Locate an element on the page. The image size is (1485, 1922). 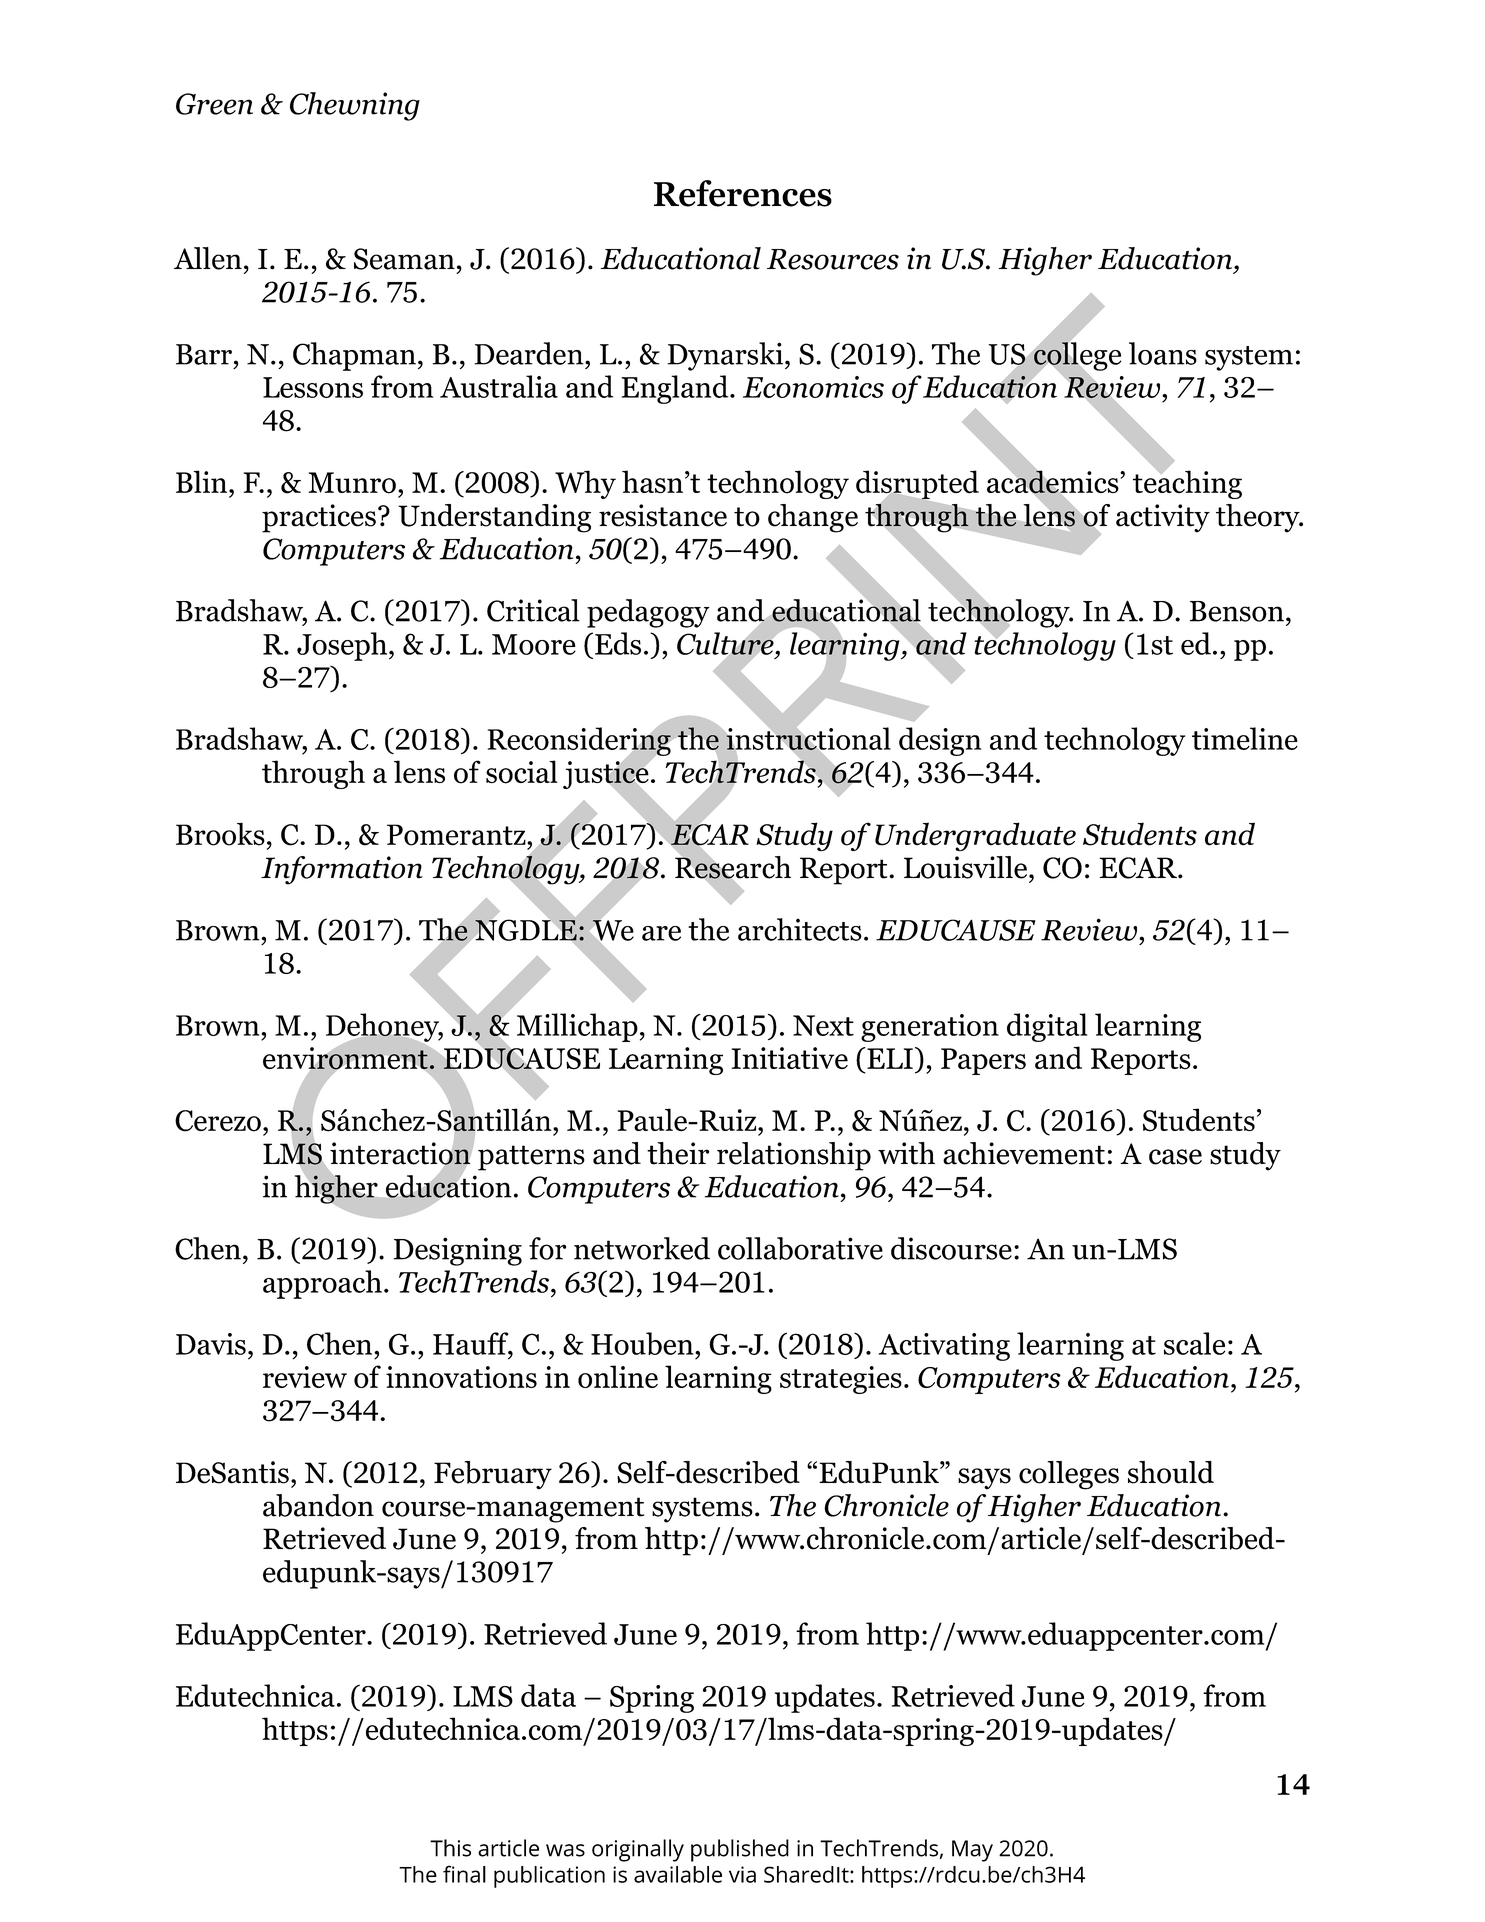
This is located at coordinates (450, 1848).
